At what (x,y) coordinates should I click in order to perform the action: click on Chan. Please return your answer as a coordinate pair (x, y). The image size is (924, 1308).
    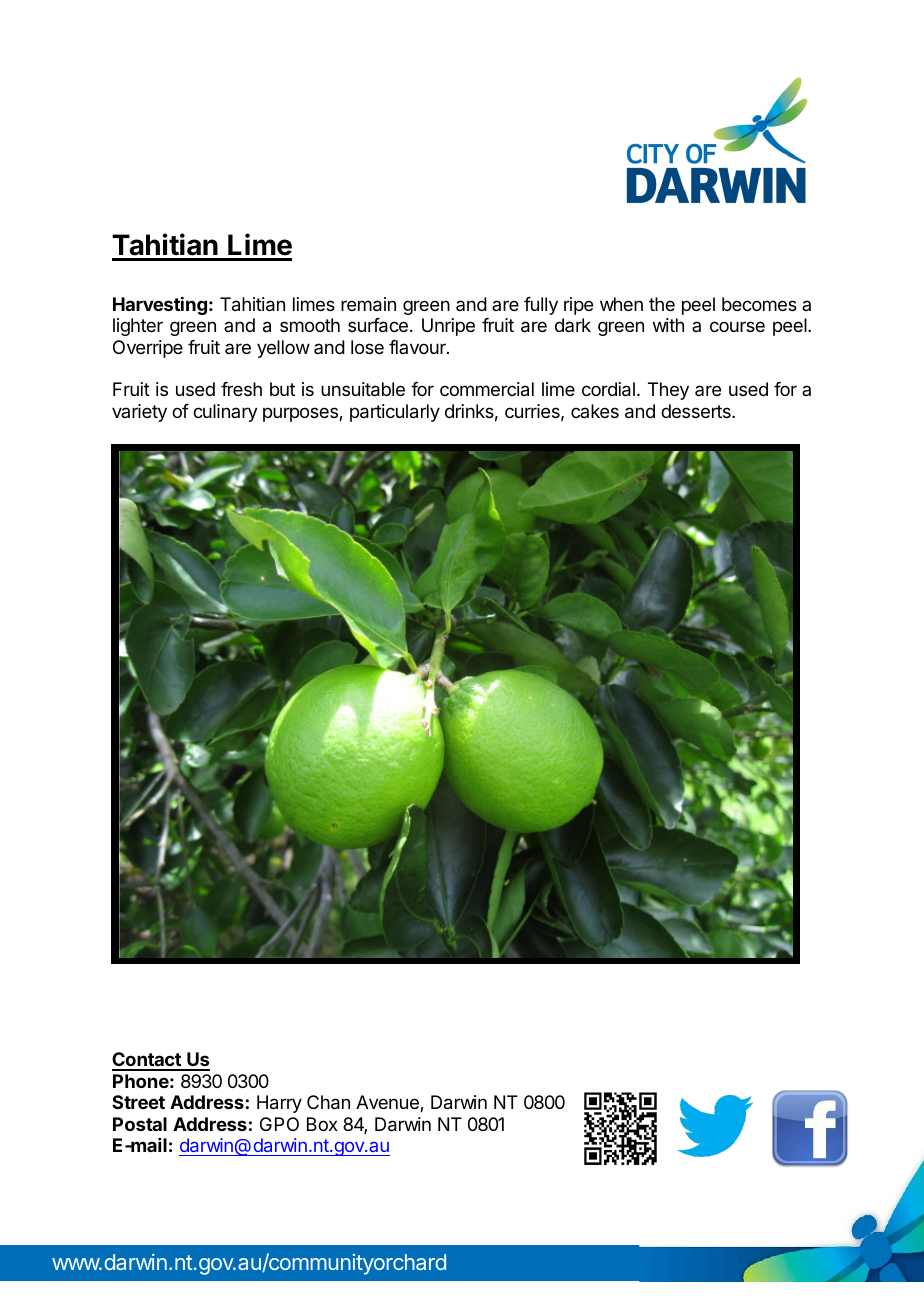
    Looking at the image, I should click on (328, 1102).
